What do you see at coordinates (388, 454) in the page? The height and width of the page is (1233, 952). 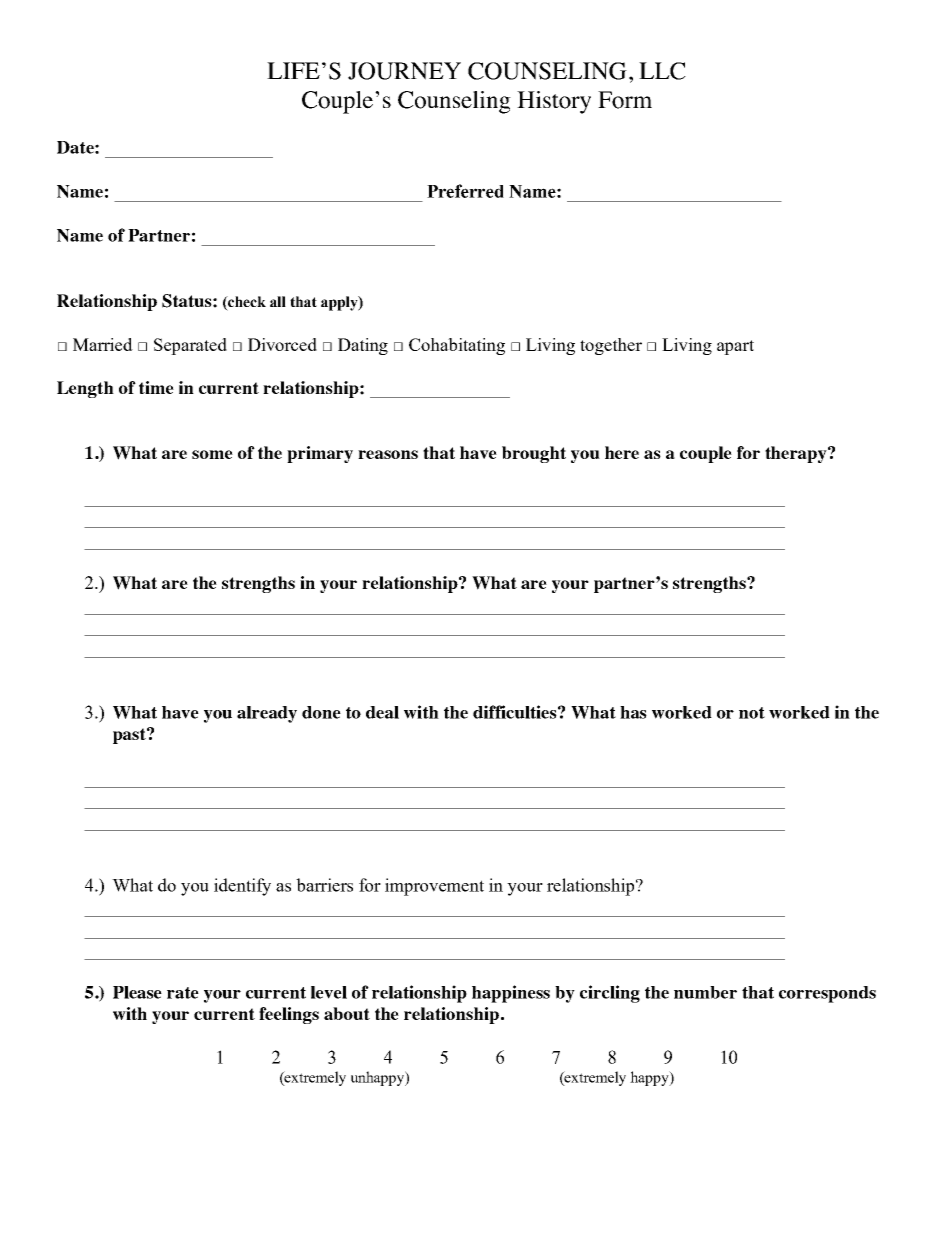 I see `reasons` at bounding box center [388, 454].
